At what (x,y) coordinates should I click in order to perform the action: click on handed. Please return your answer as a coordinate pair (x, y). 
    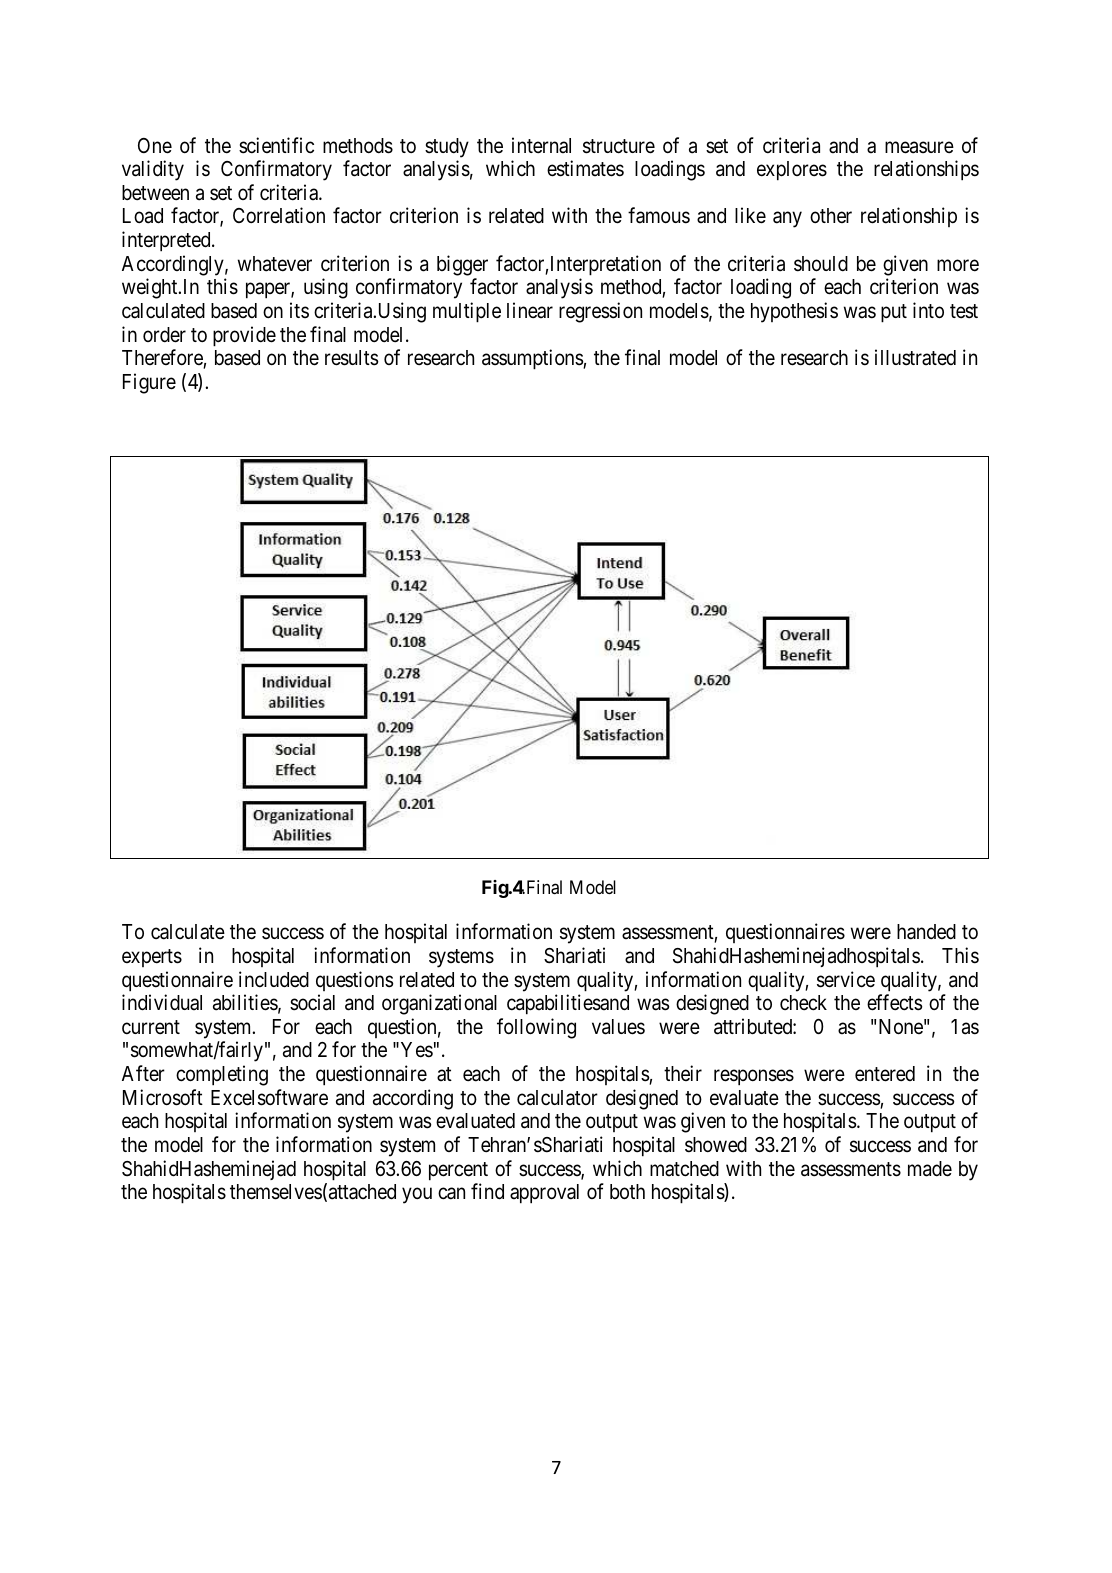
    Looking at the image, I should click on (926, 932).
